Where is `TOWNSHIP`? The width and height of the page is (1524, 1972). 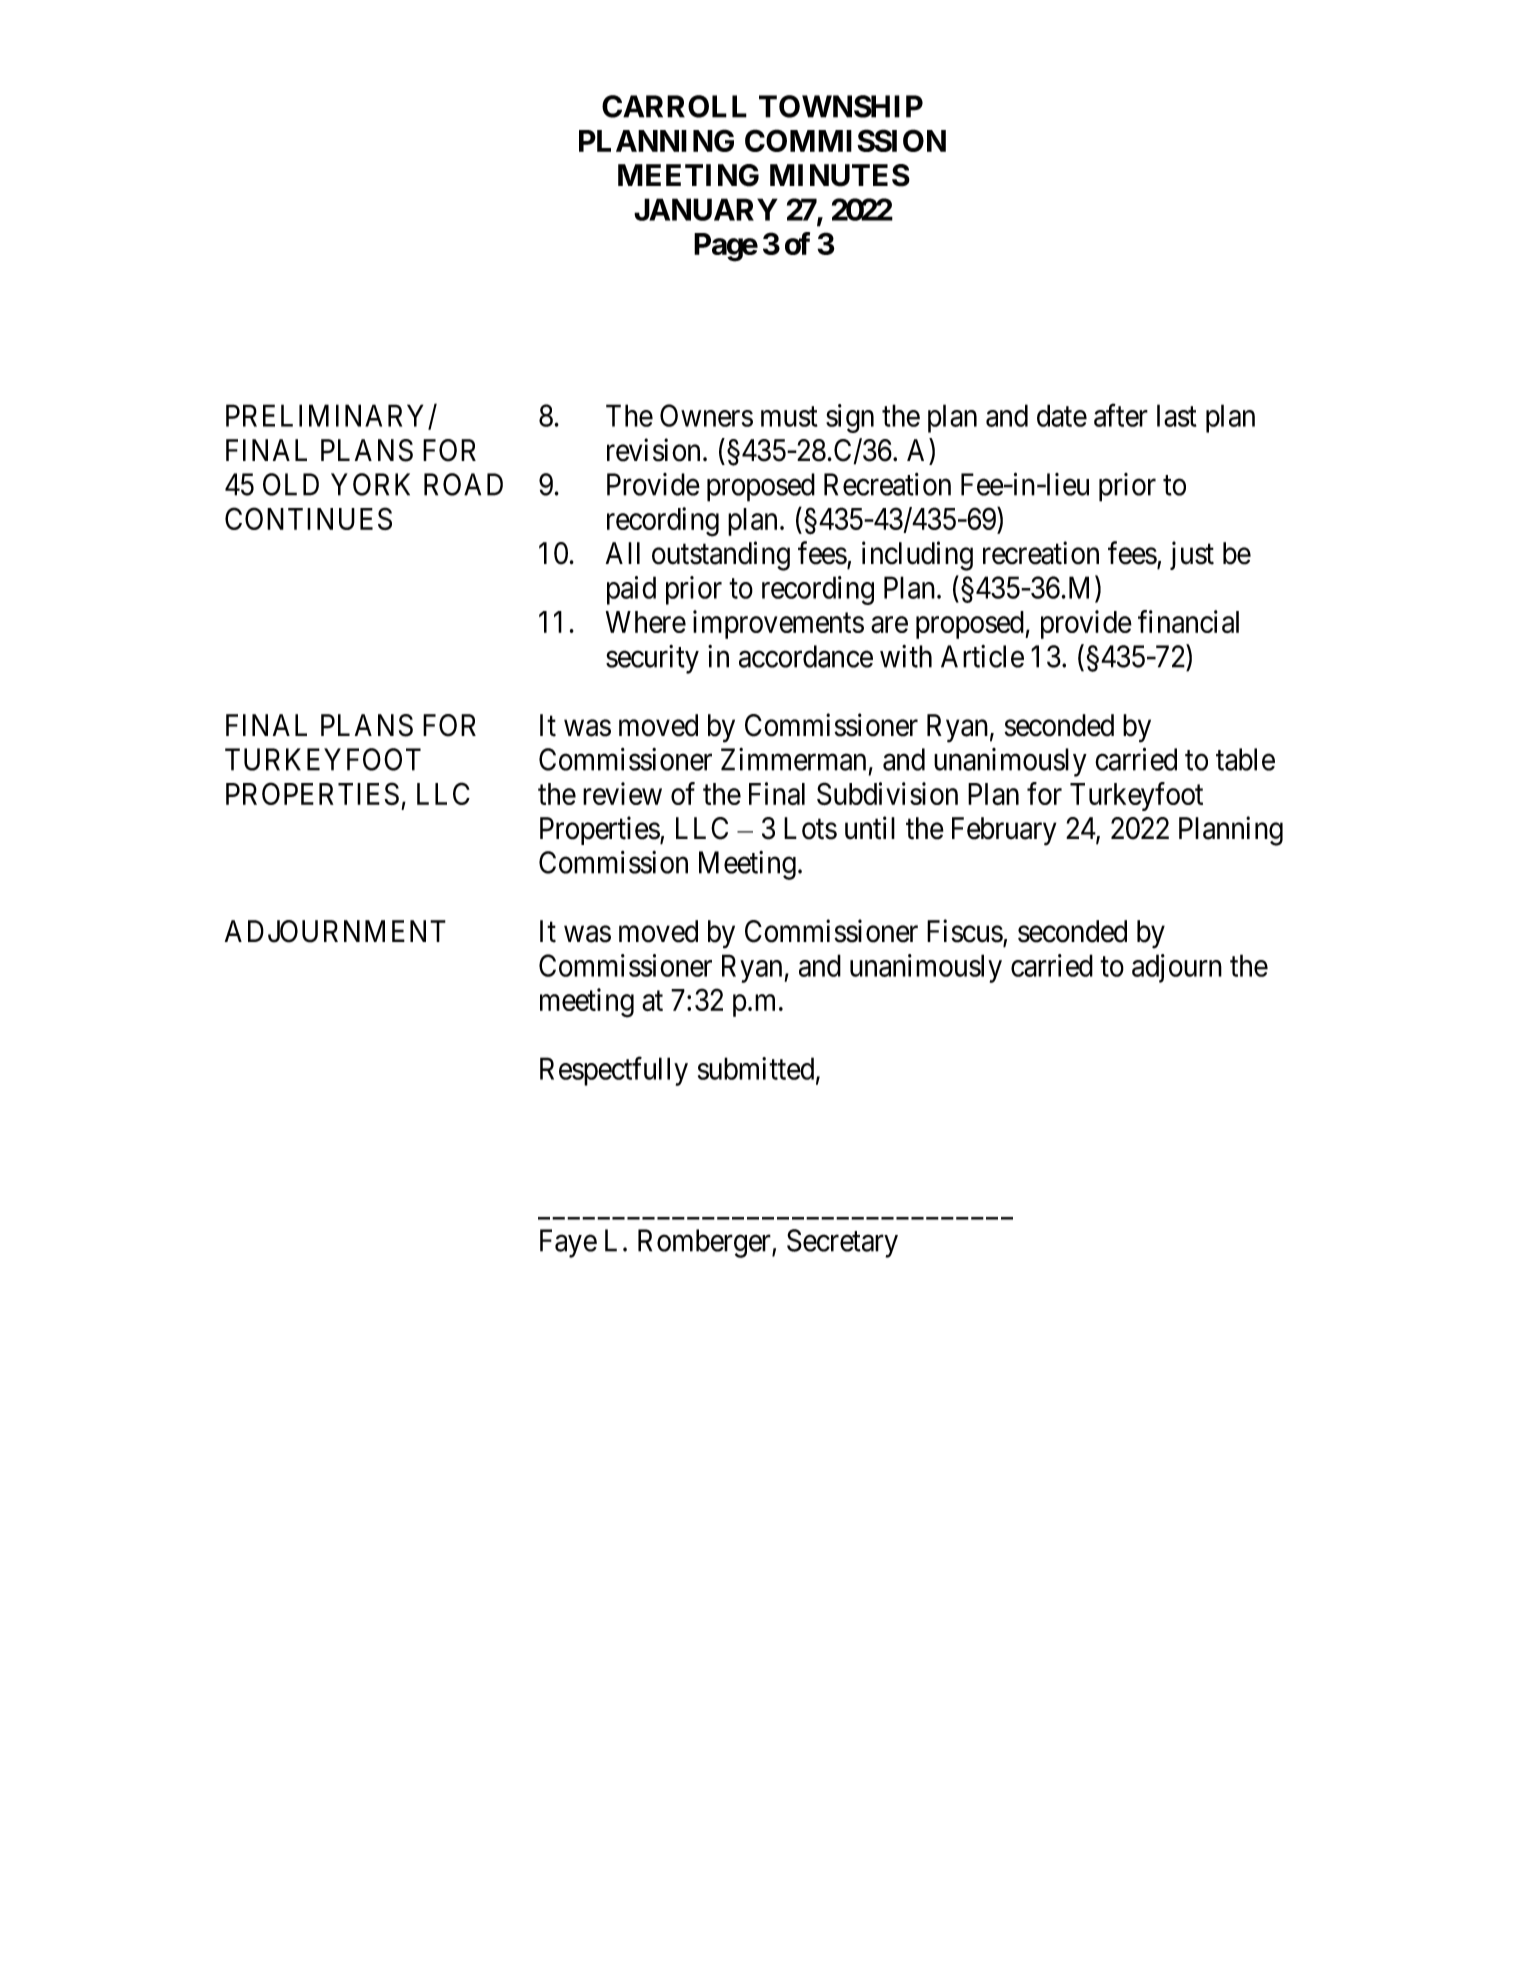 TOWNSHIP is located at coordinates (841, 106).
